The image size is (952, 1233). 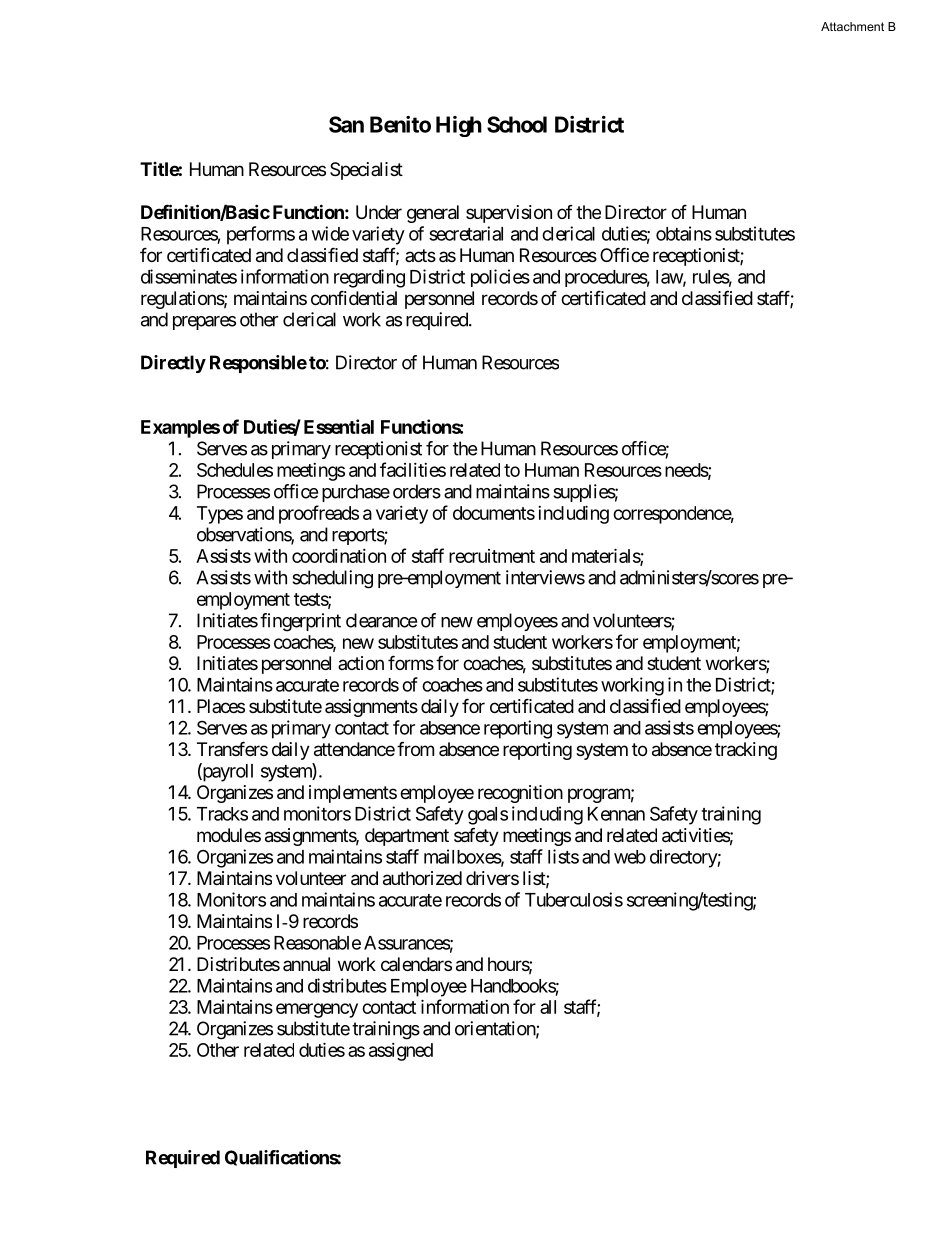 What do you see at coordinates (346, 124) in the image?
I see `San` at bounding box center [346, 124].
